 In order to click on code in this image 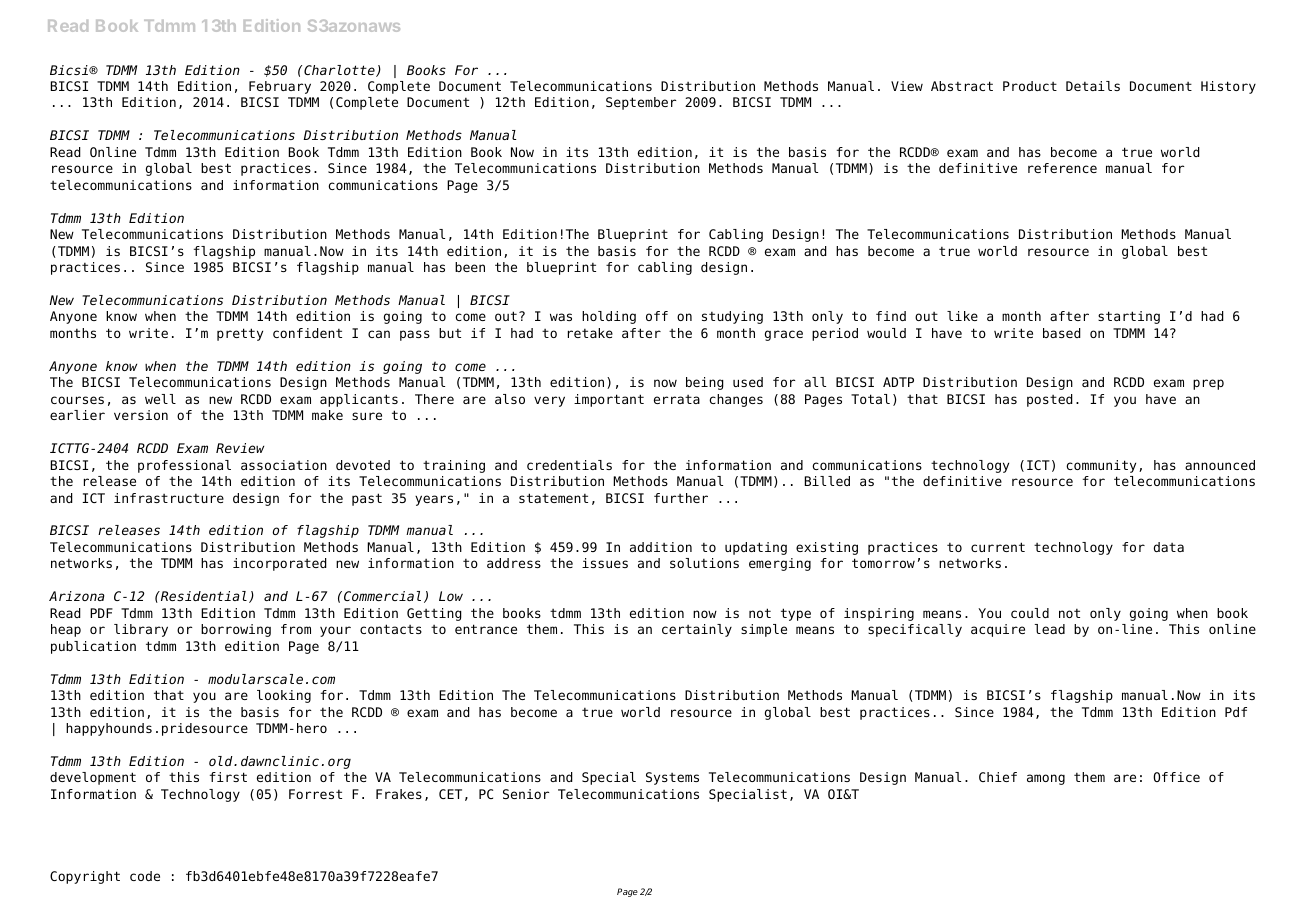, I will do `click(145, 876)`.
